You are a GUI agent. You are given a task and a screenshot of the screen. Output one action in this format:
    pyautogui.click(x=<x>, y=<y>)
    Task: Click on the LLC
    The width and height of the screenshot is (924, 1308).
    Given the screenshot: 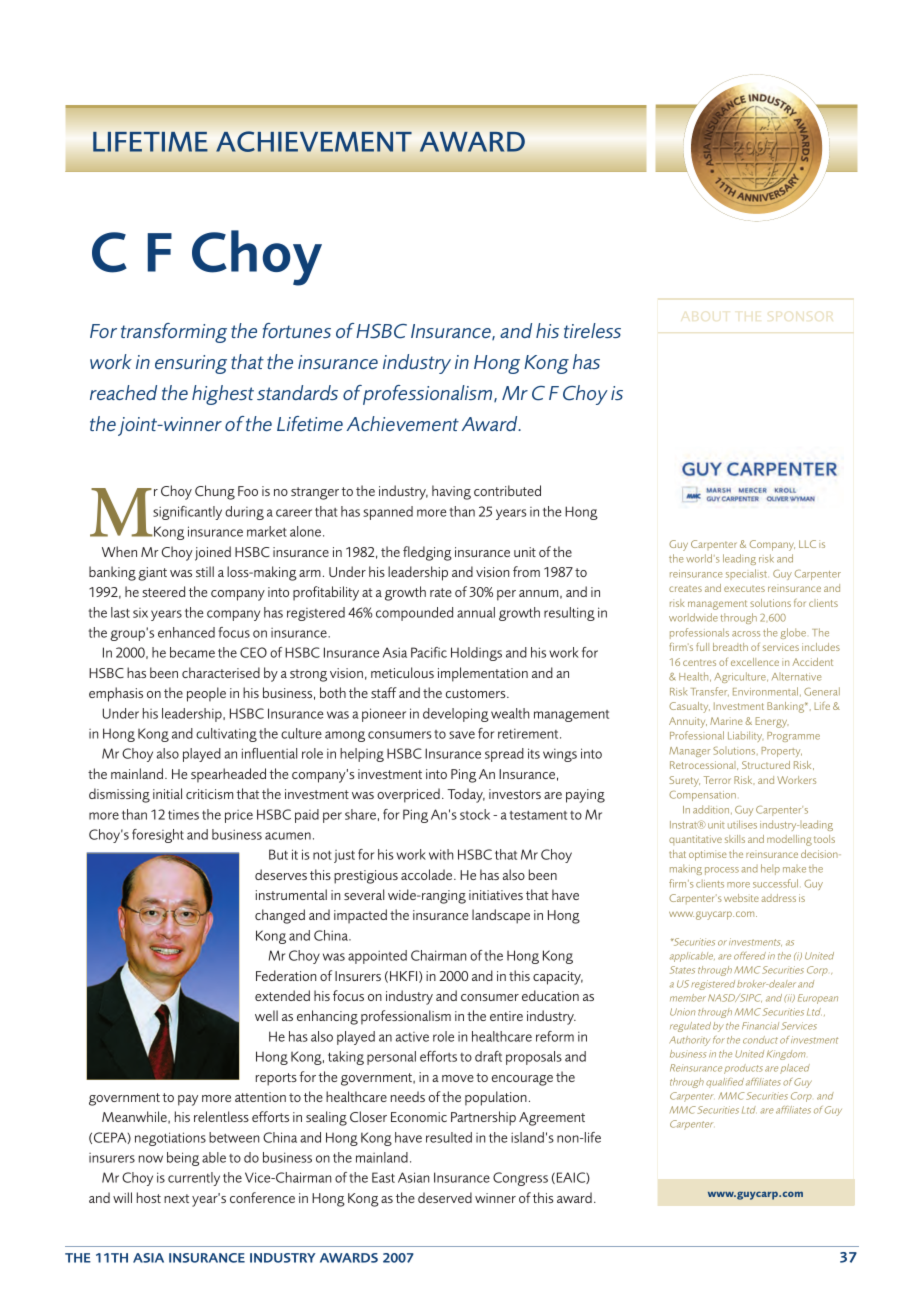 What is the action you would take?
    pyautogui.click(x=807, y=544)
